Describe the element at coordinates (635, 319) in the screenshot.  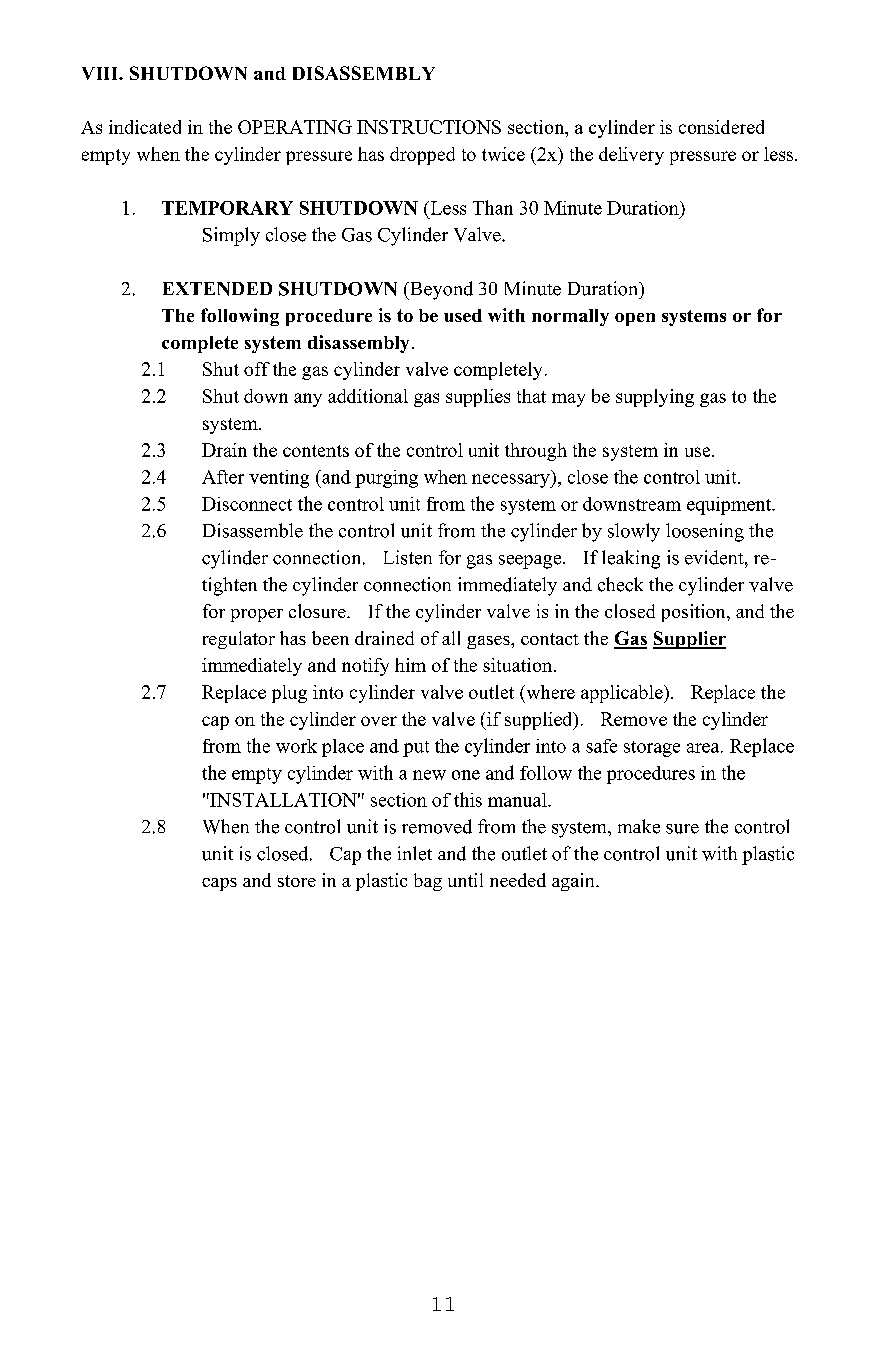
I see `open` at that location.
